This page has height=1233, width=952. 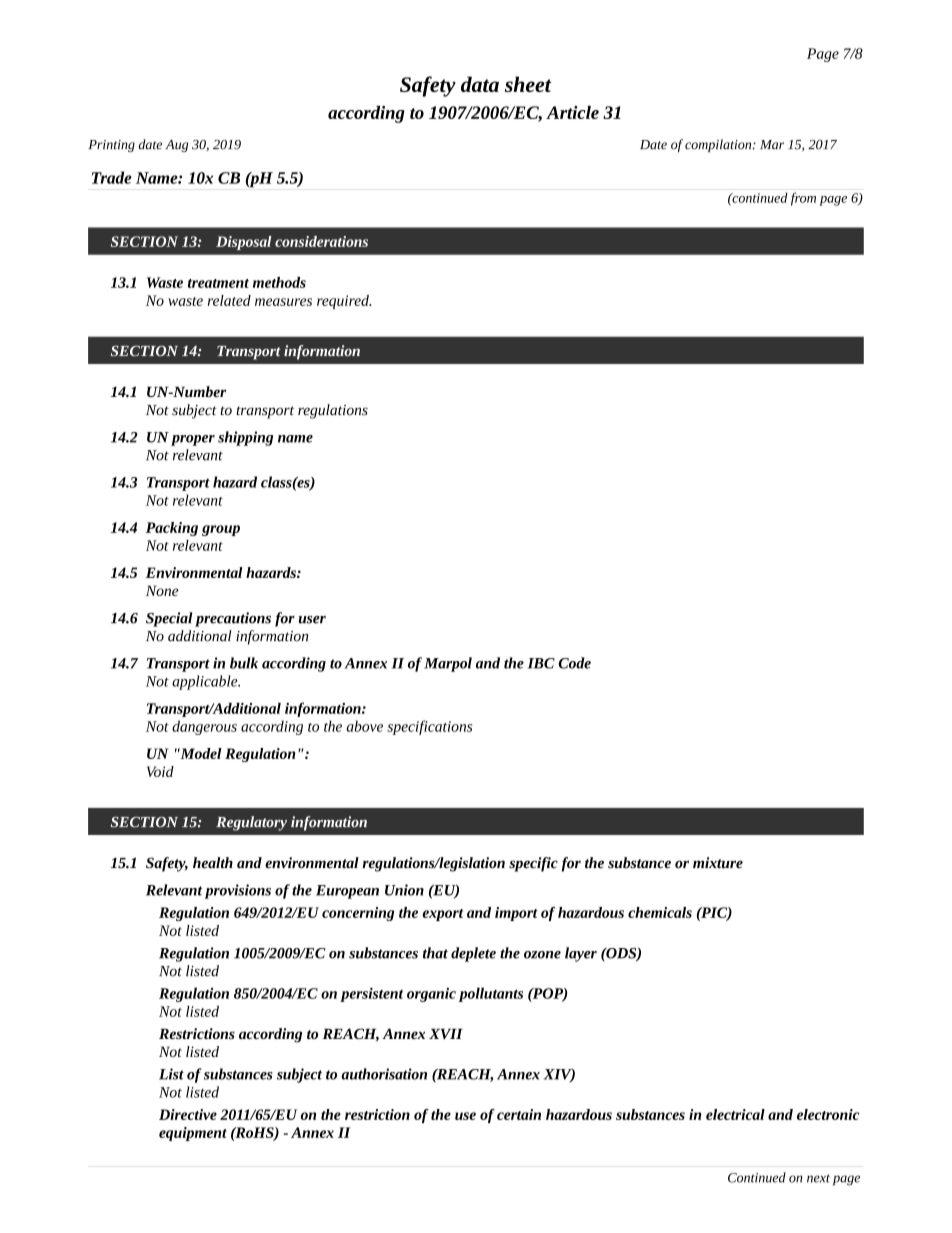 What do you see at coordinates (574, 663) in the page?
I see `Code` at bounding box center [574, 663].
